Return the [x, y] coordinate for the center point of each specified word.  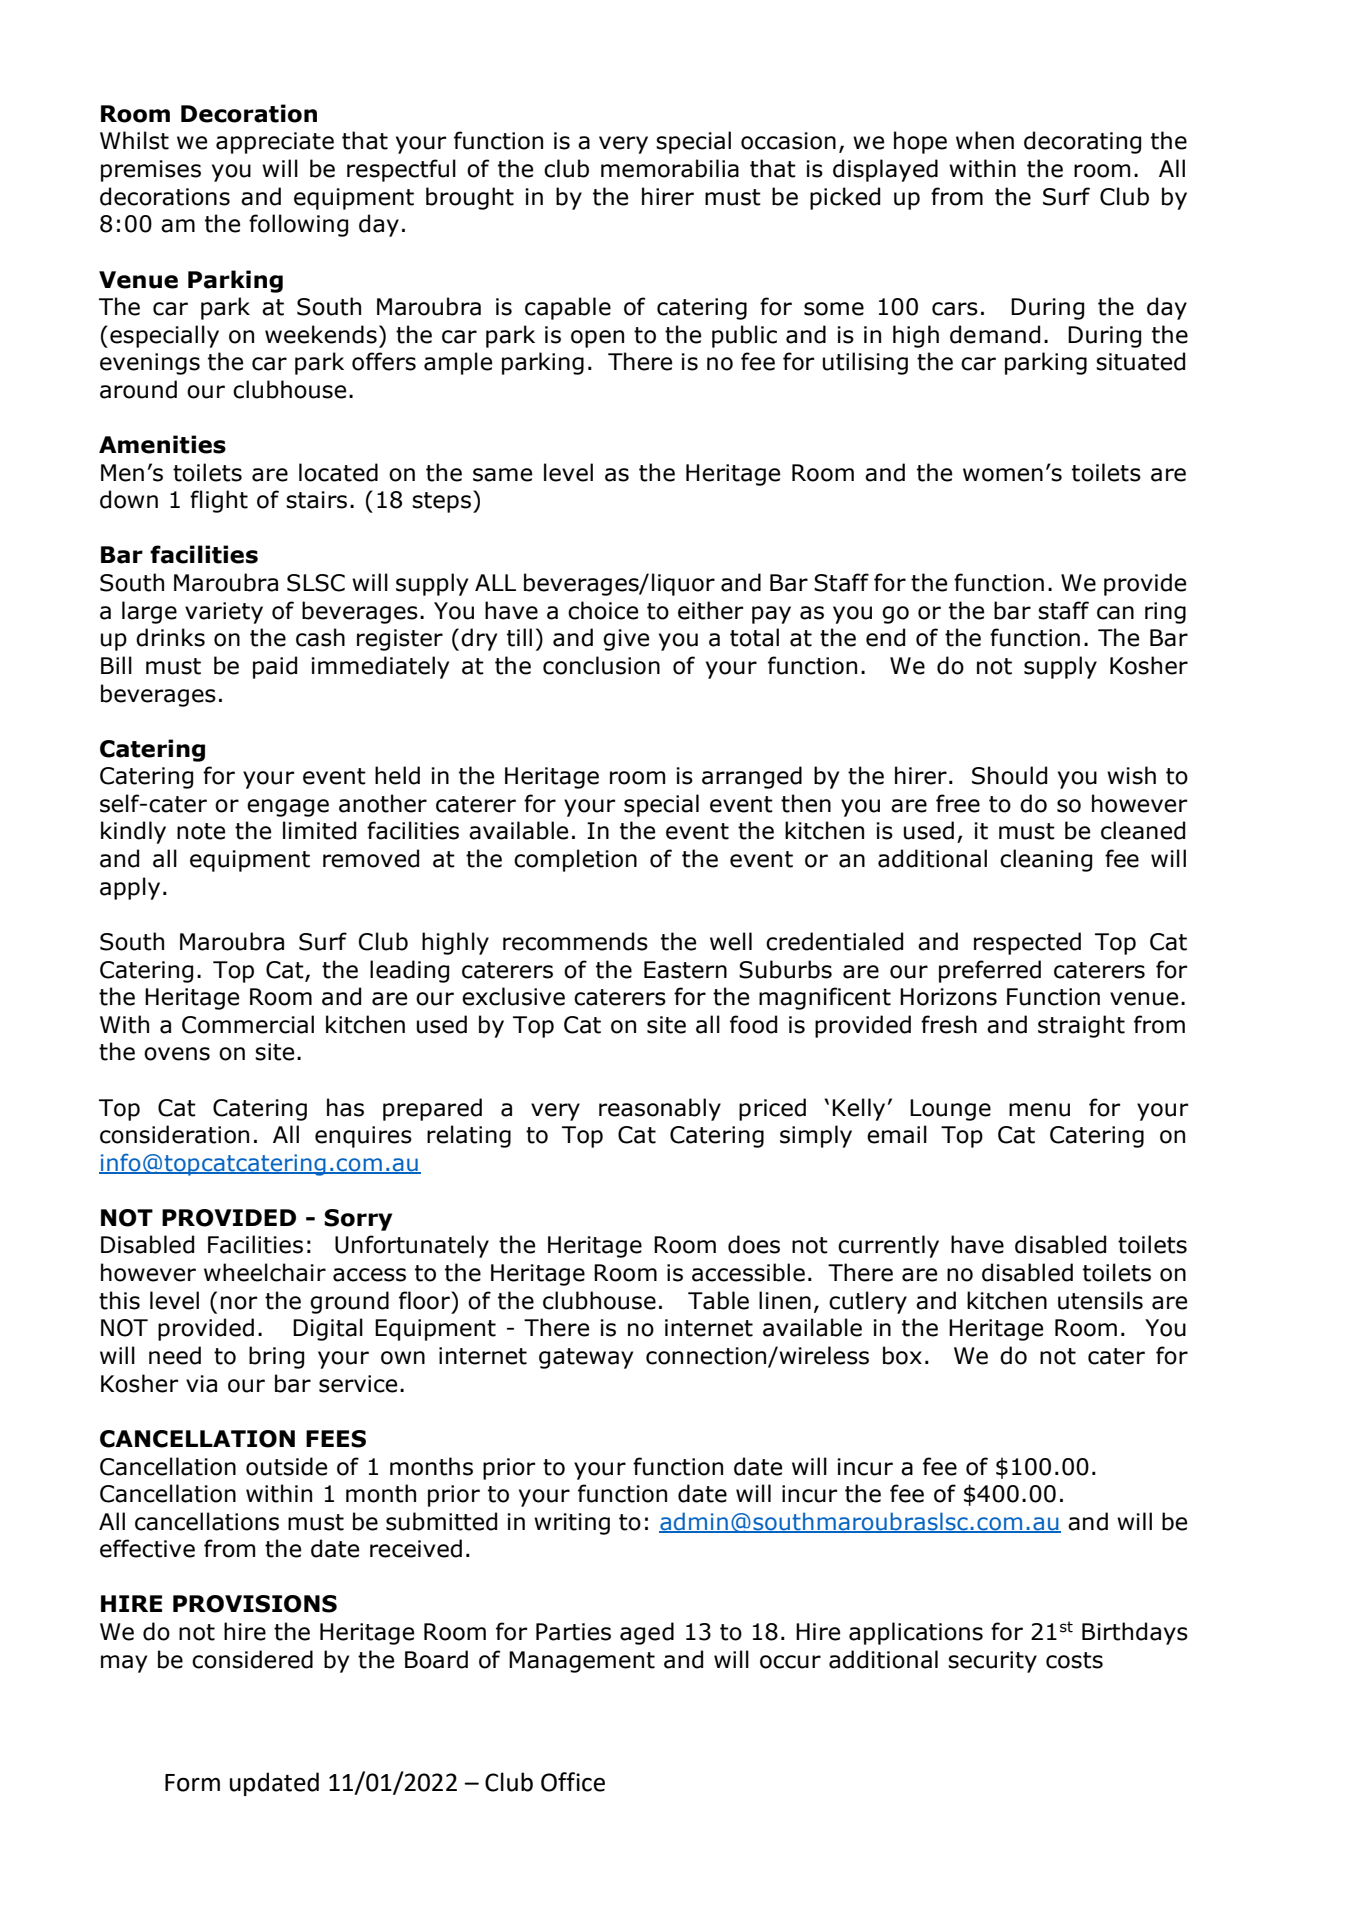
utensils [1100, 1300]
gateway [586, 1358]
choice [603, 610]
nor [239, 1303]
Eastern [685, 970]
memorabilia [670, 168]
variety [224, 613]
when [985, 140]
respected [1027, 943]
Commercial [248, 1024]
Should [1009, 775]
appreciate [275, 143]
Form [192, 1783]
